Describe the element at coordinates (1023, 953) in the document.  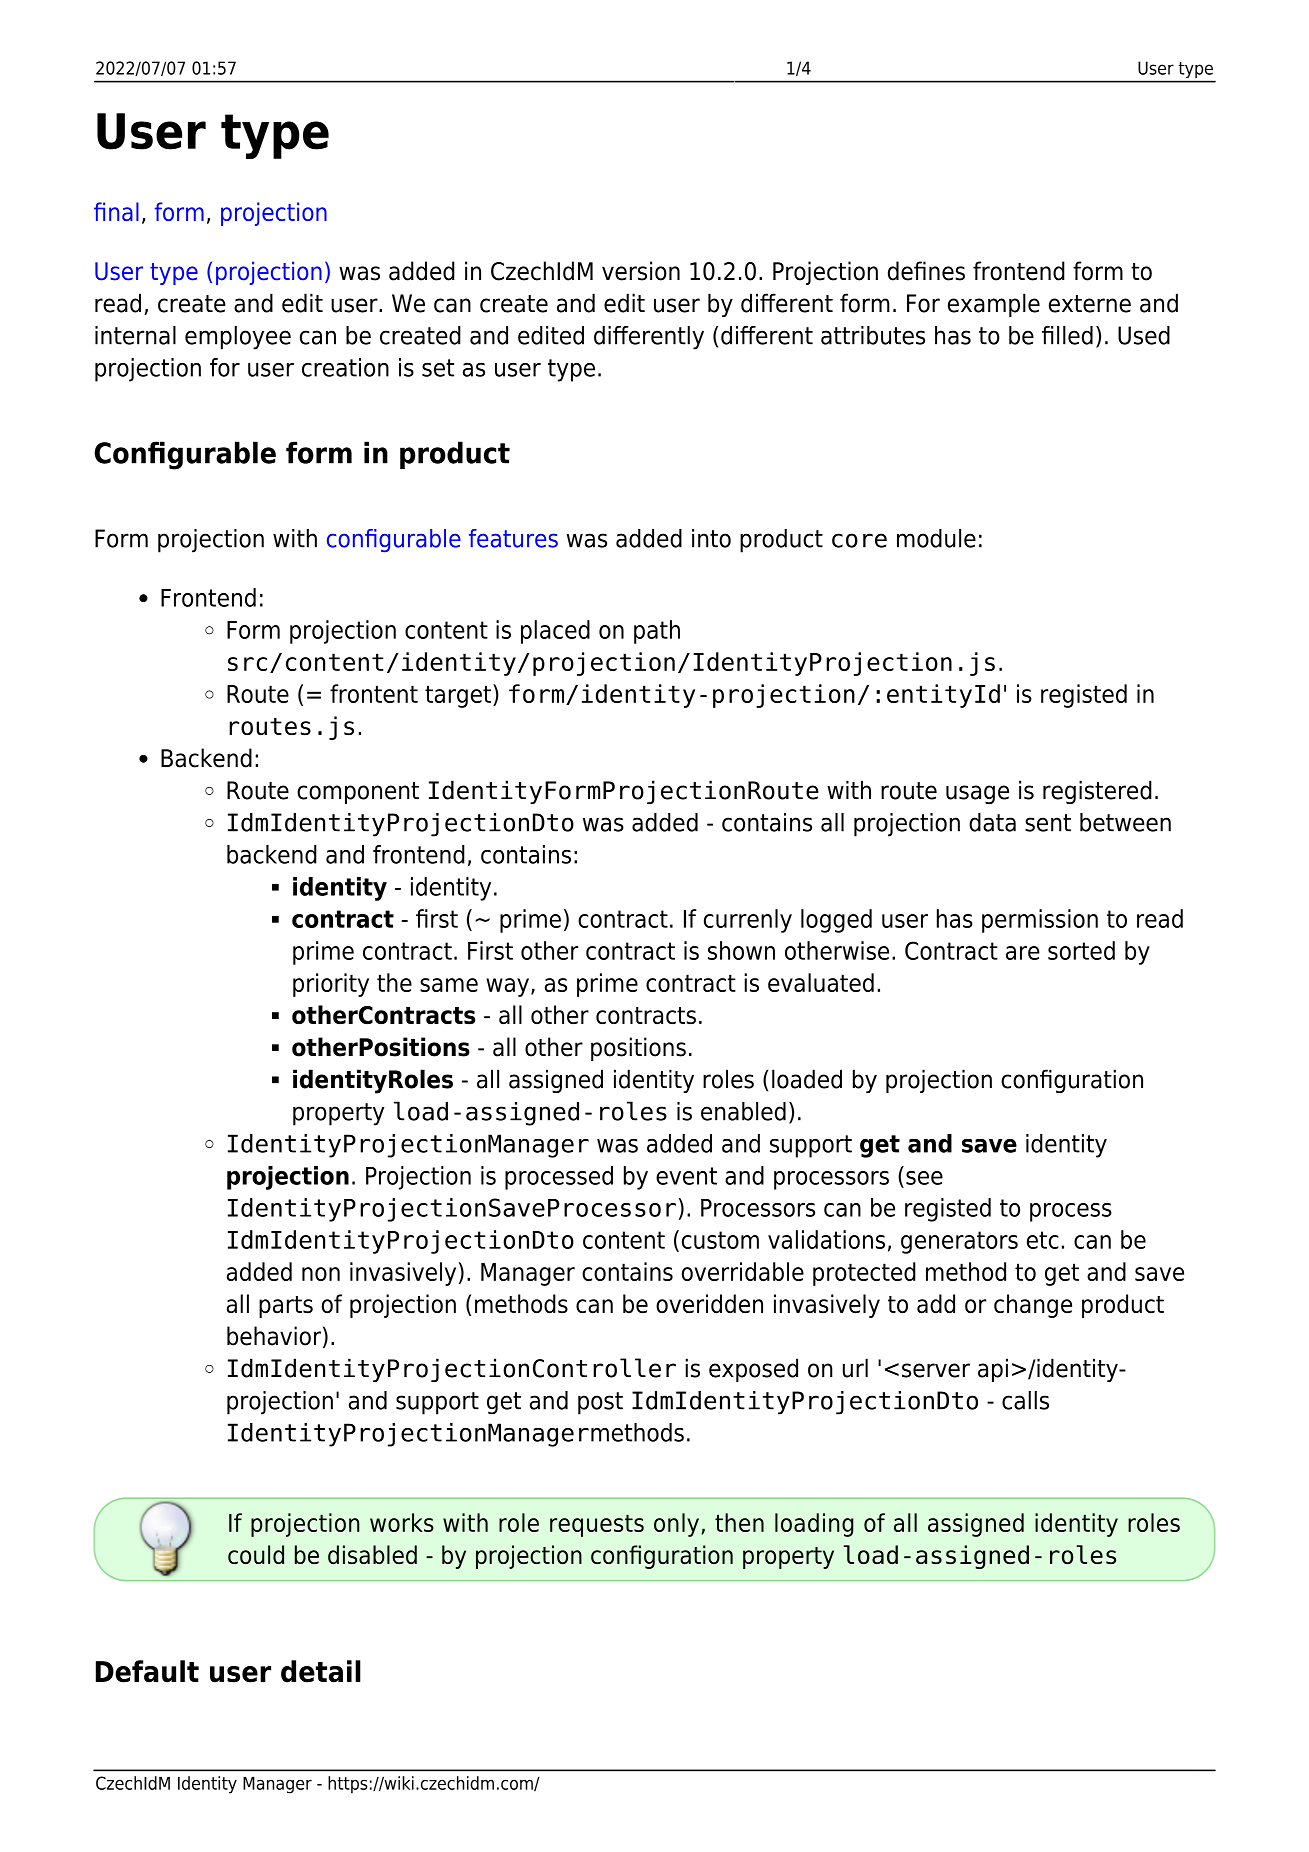
I see `are` at that location.
